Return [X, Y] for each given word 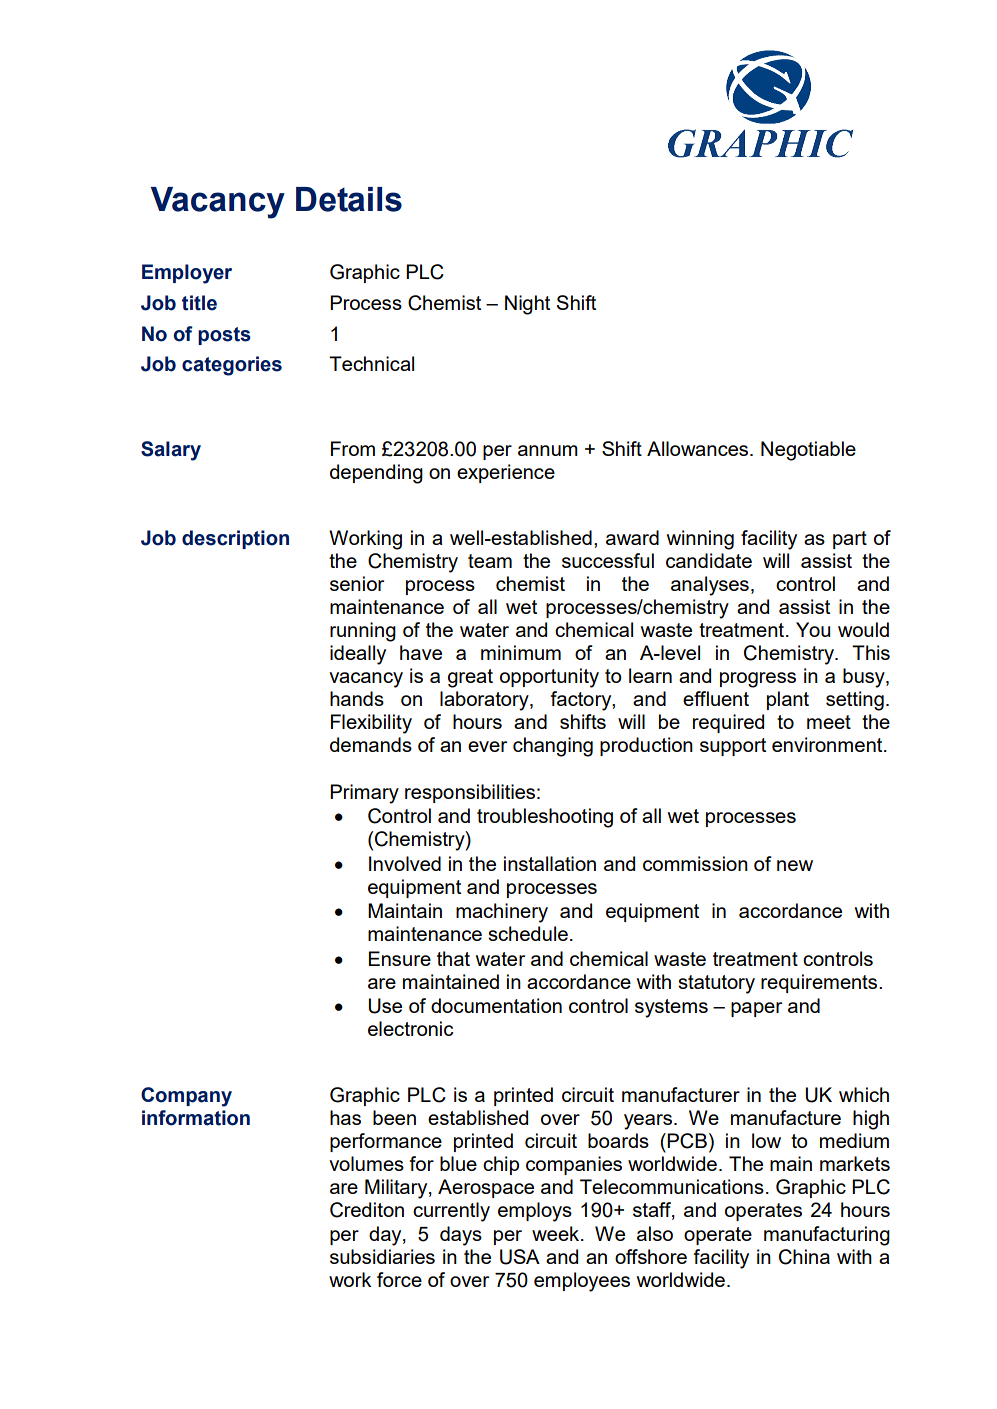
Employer [187, 274]
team [490, 561]
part [850, 540]
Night [527, 305]
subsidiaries [382, 1256]
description [235, 539]
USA [520, 1257]
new [795, 865]
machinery [502, 913]
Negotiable [808, 451]
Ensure [400, 958]
